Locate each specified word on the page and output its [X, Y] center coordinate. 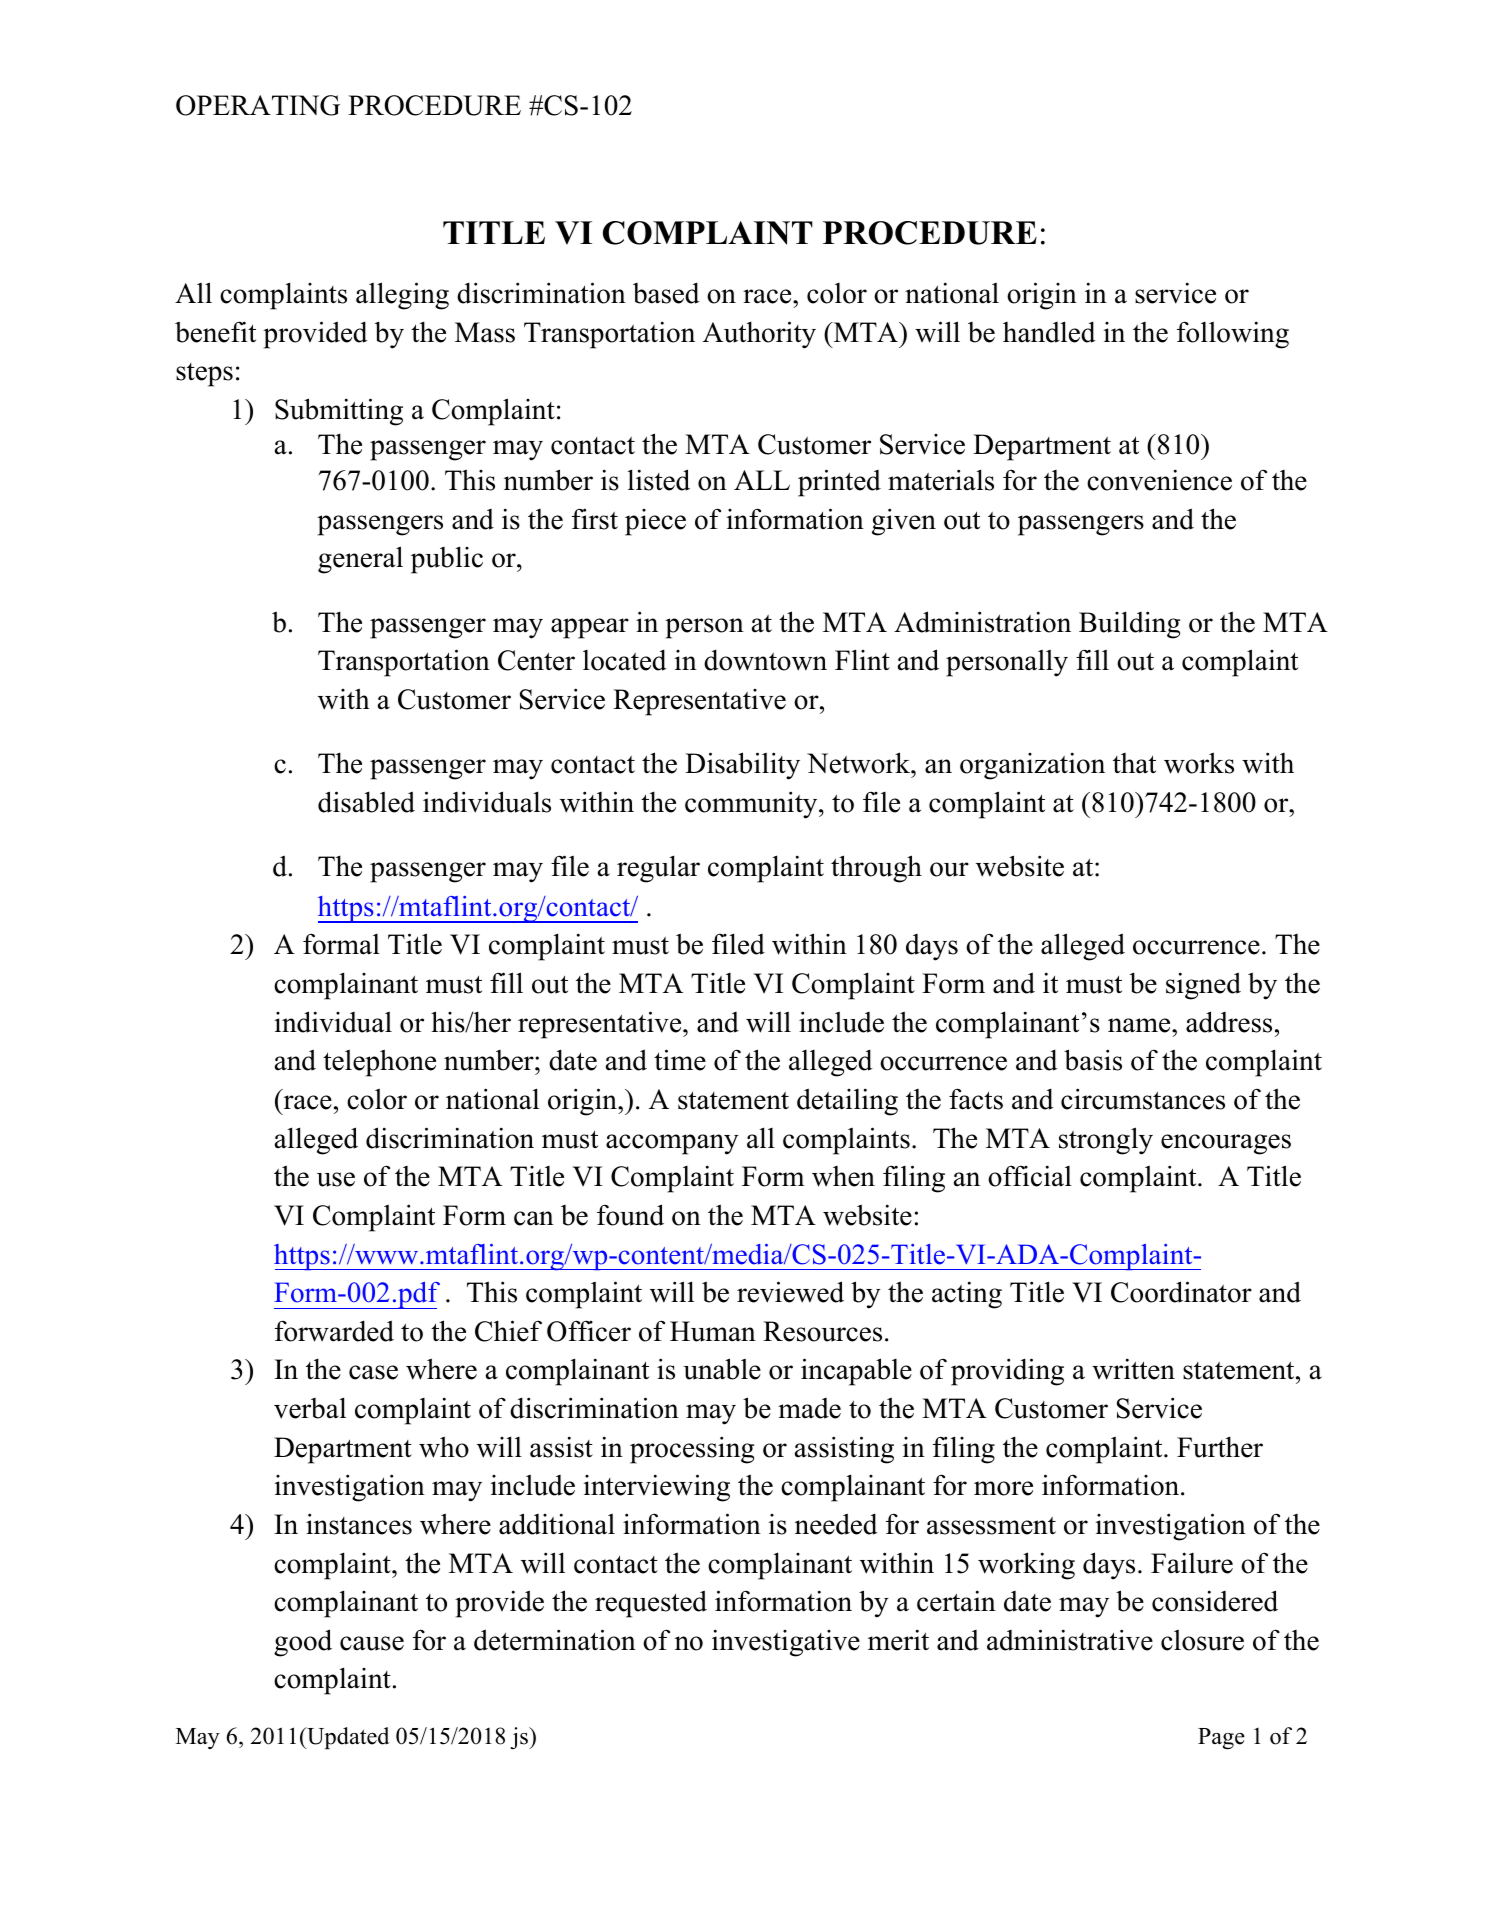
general [360, 560]
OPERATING [258, 105]
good [303, 1643]
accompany [672, 1144]
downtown [765, 660]
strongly [1106, 1141]
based [666, 293]
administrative [1070, 1640]
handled [1049, 332]
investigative [786, 1643]
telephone [379, 1063]
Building [1130, 625]
